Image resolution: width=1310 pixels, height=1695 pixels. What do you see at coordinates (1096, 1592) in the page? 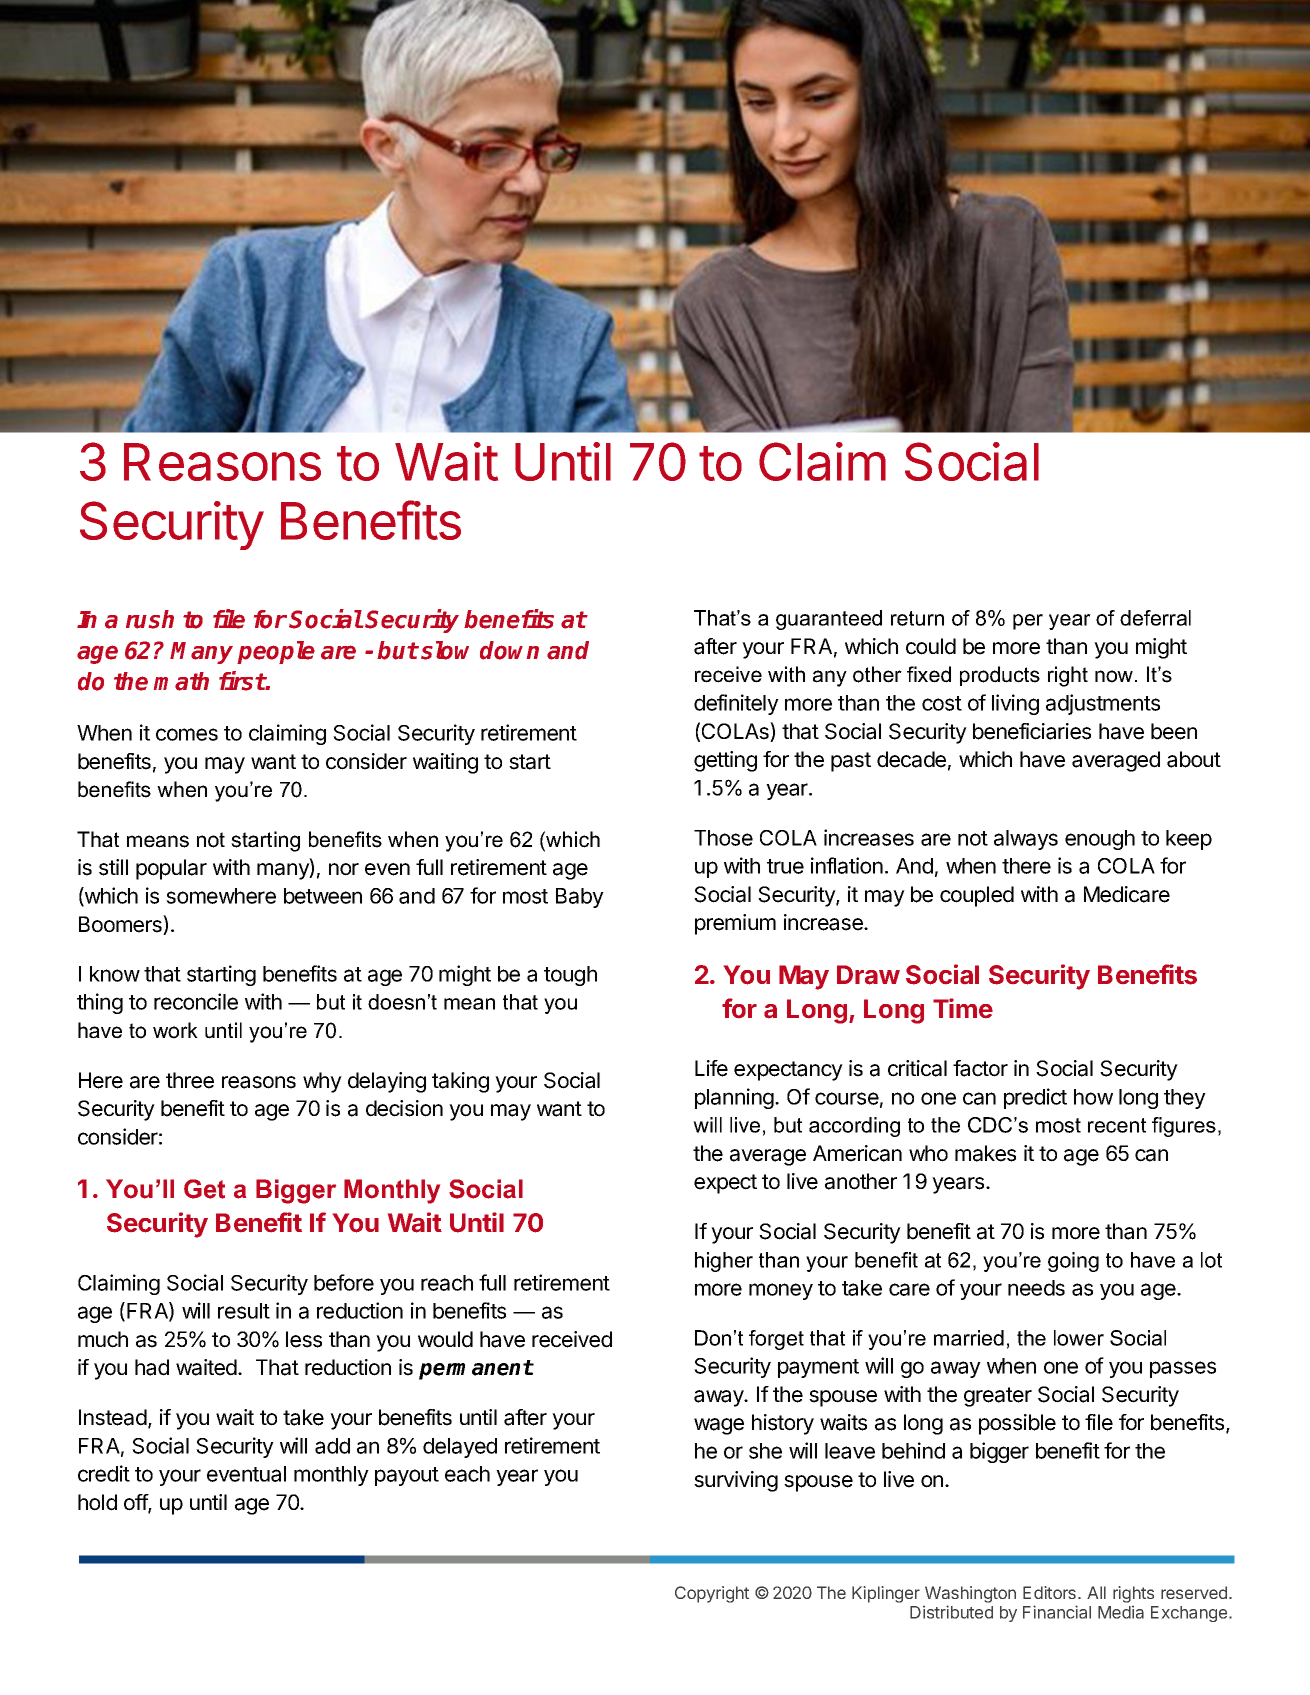
I see `All` at bounding box center [1096, 1592].
